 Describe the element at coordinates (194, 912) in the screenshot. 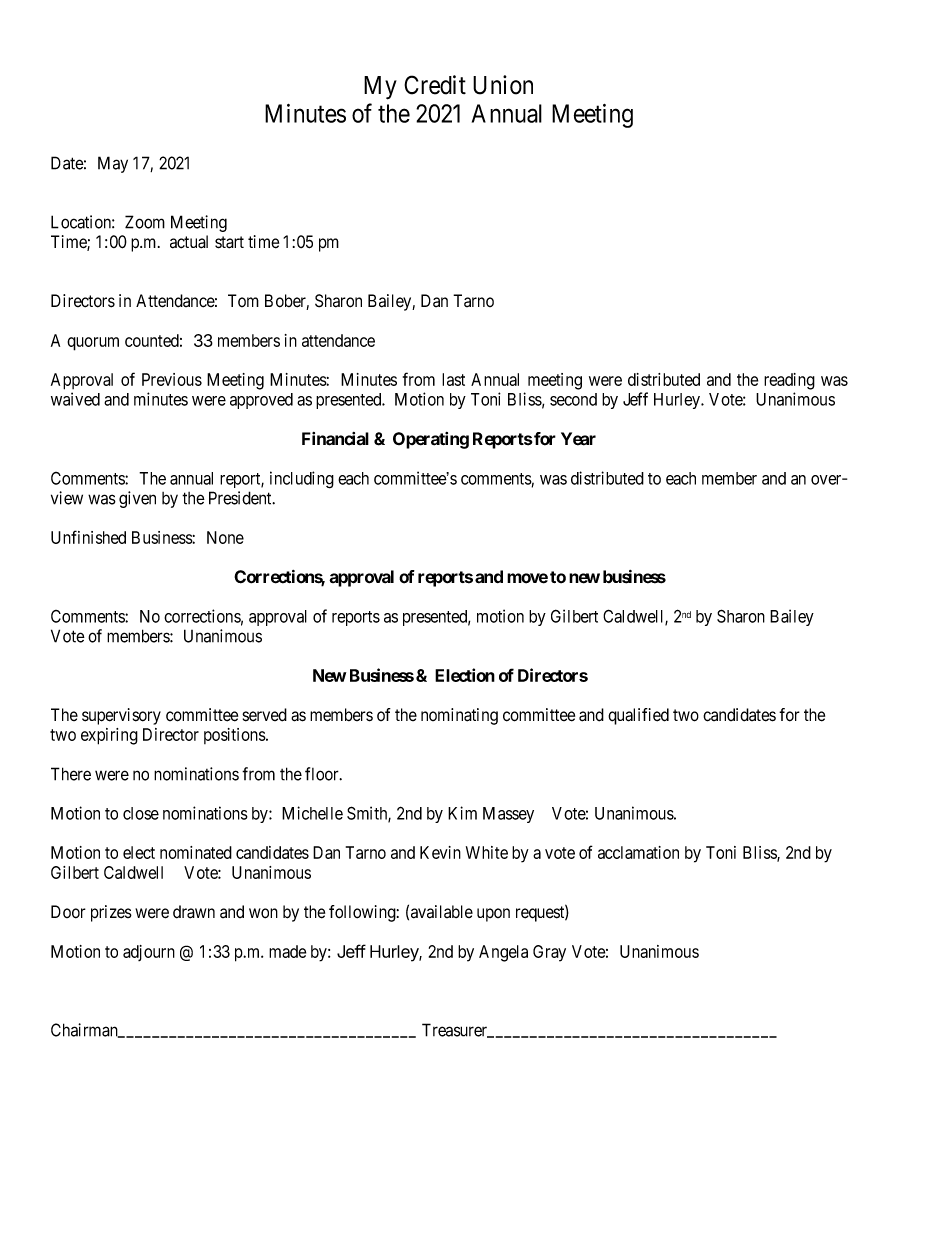

I see `drawn` at that location.
